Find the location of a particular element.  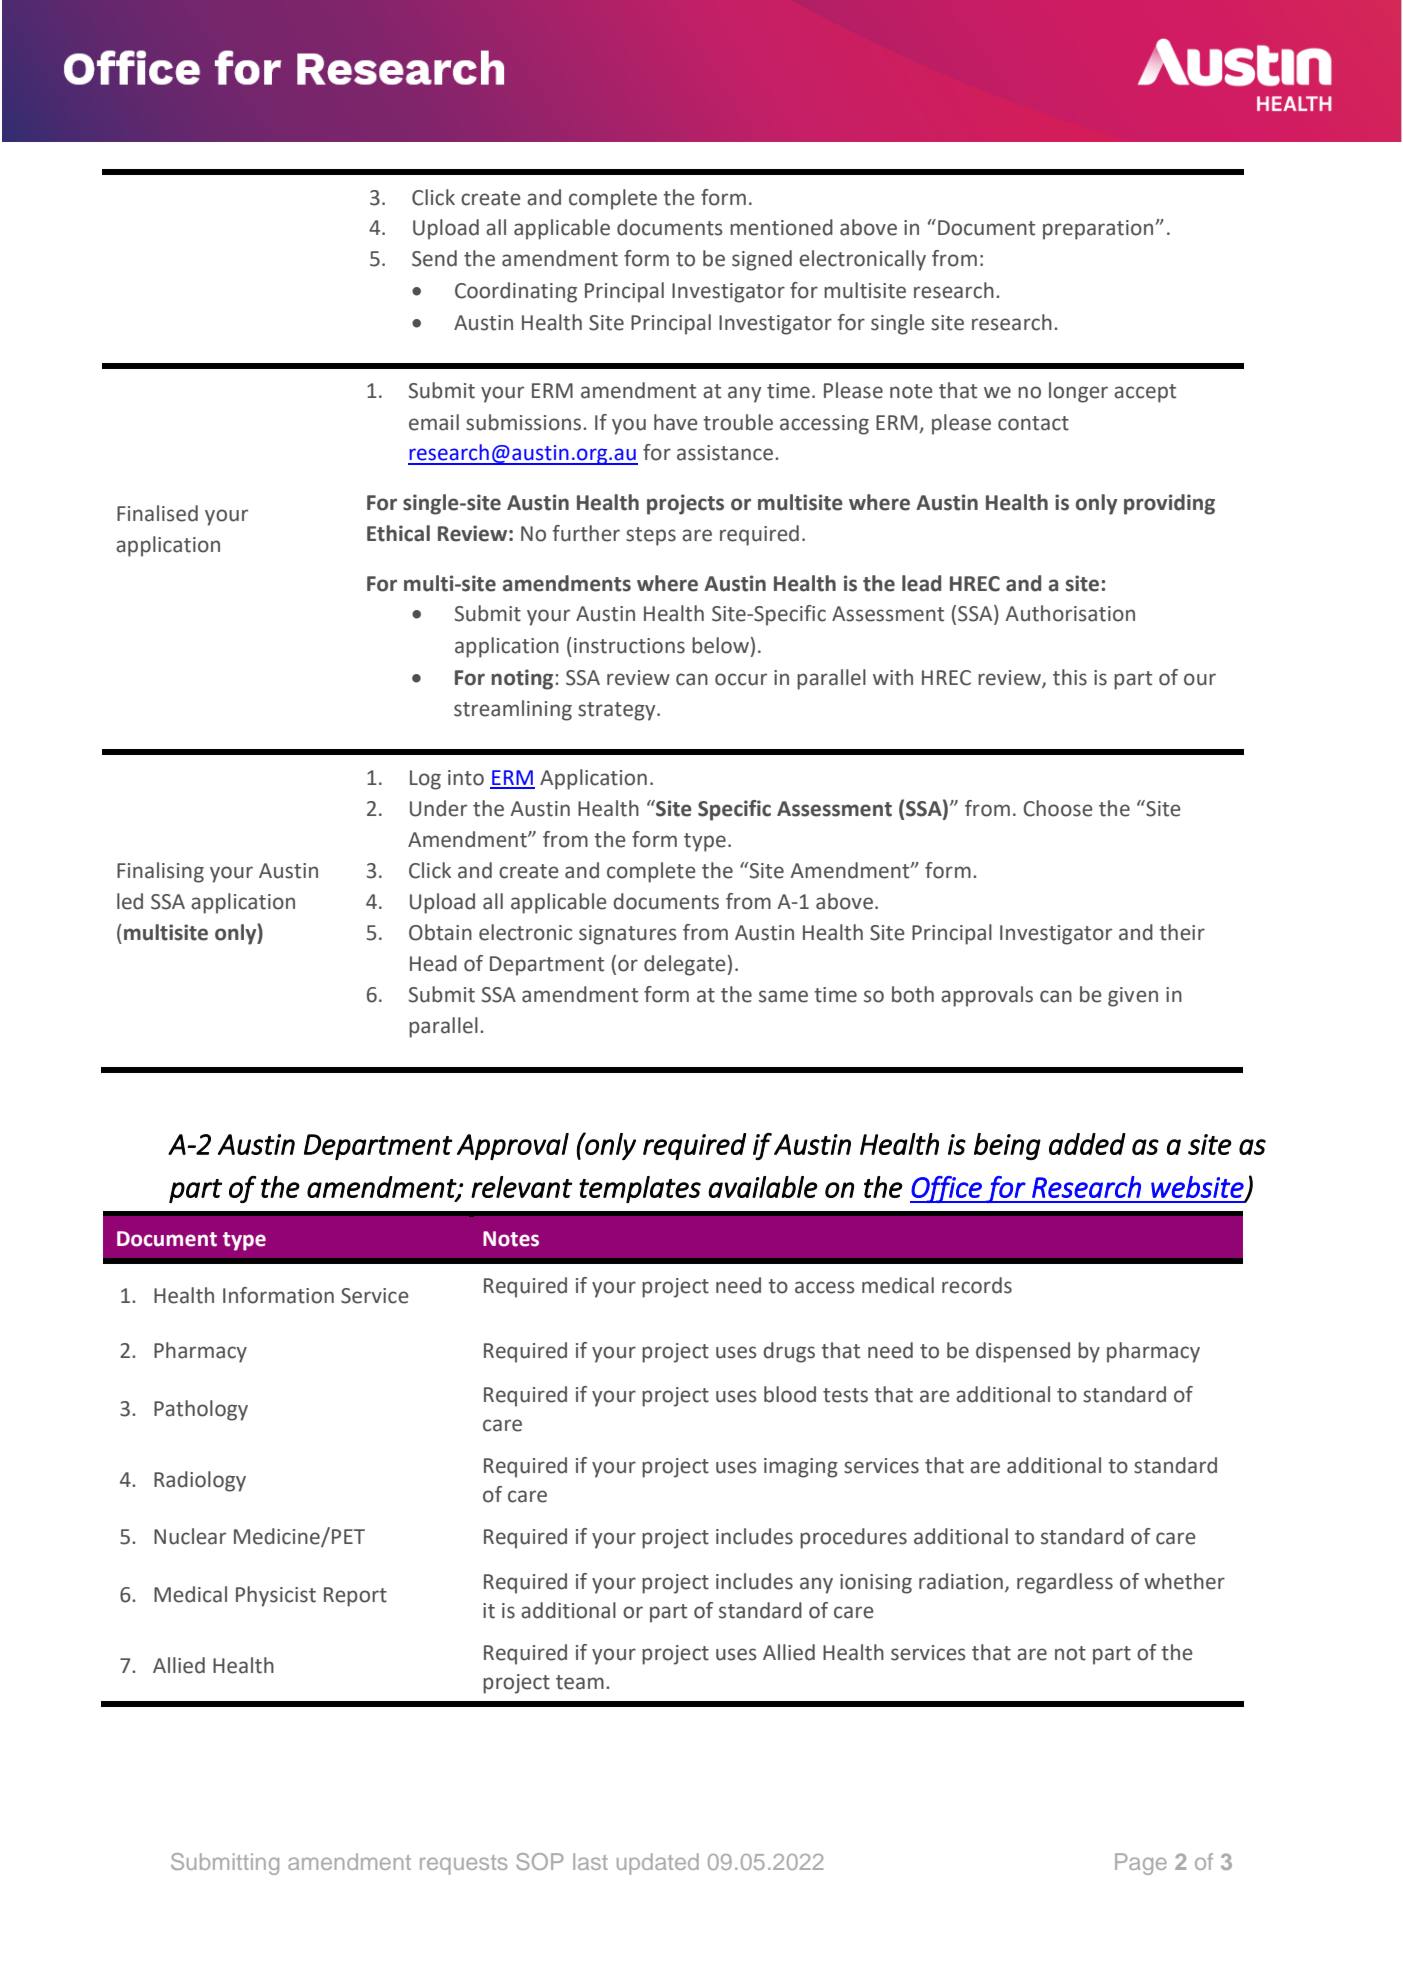

Send is located at coordinates (434, 258).
